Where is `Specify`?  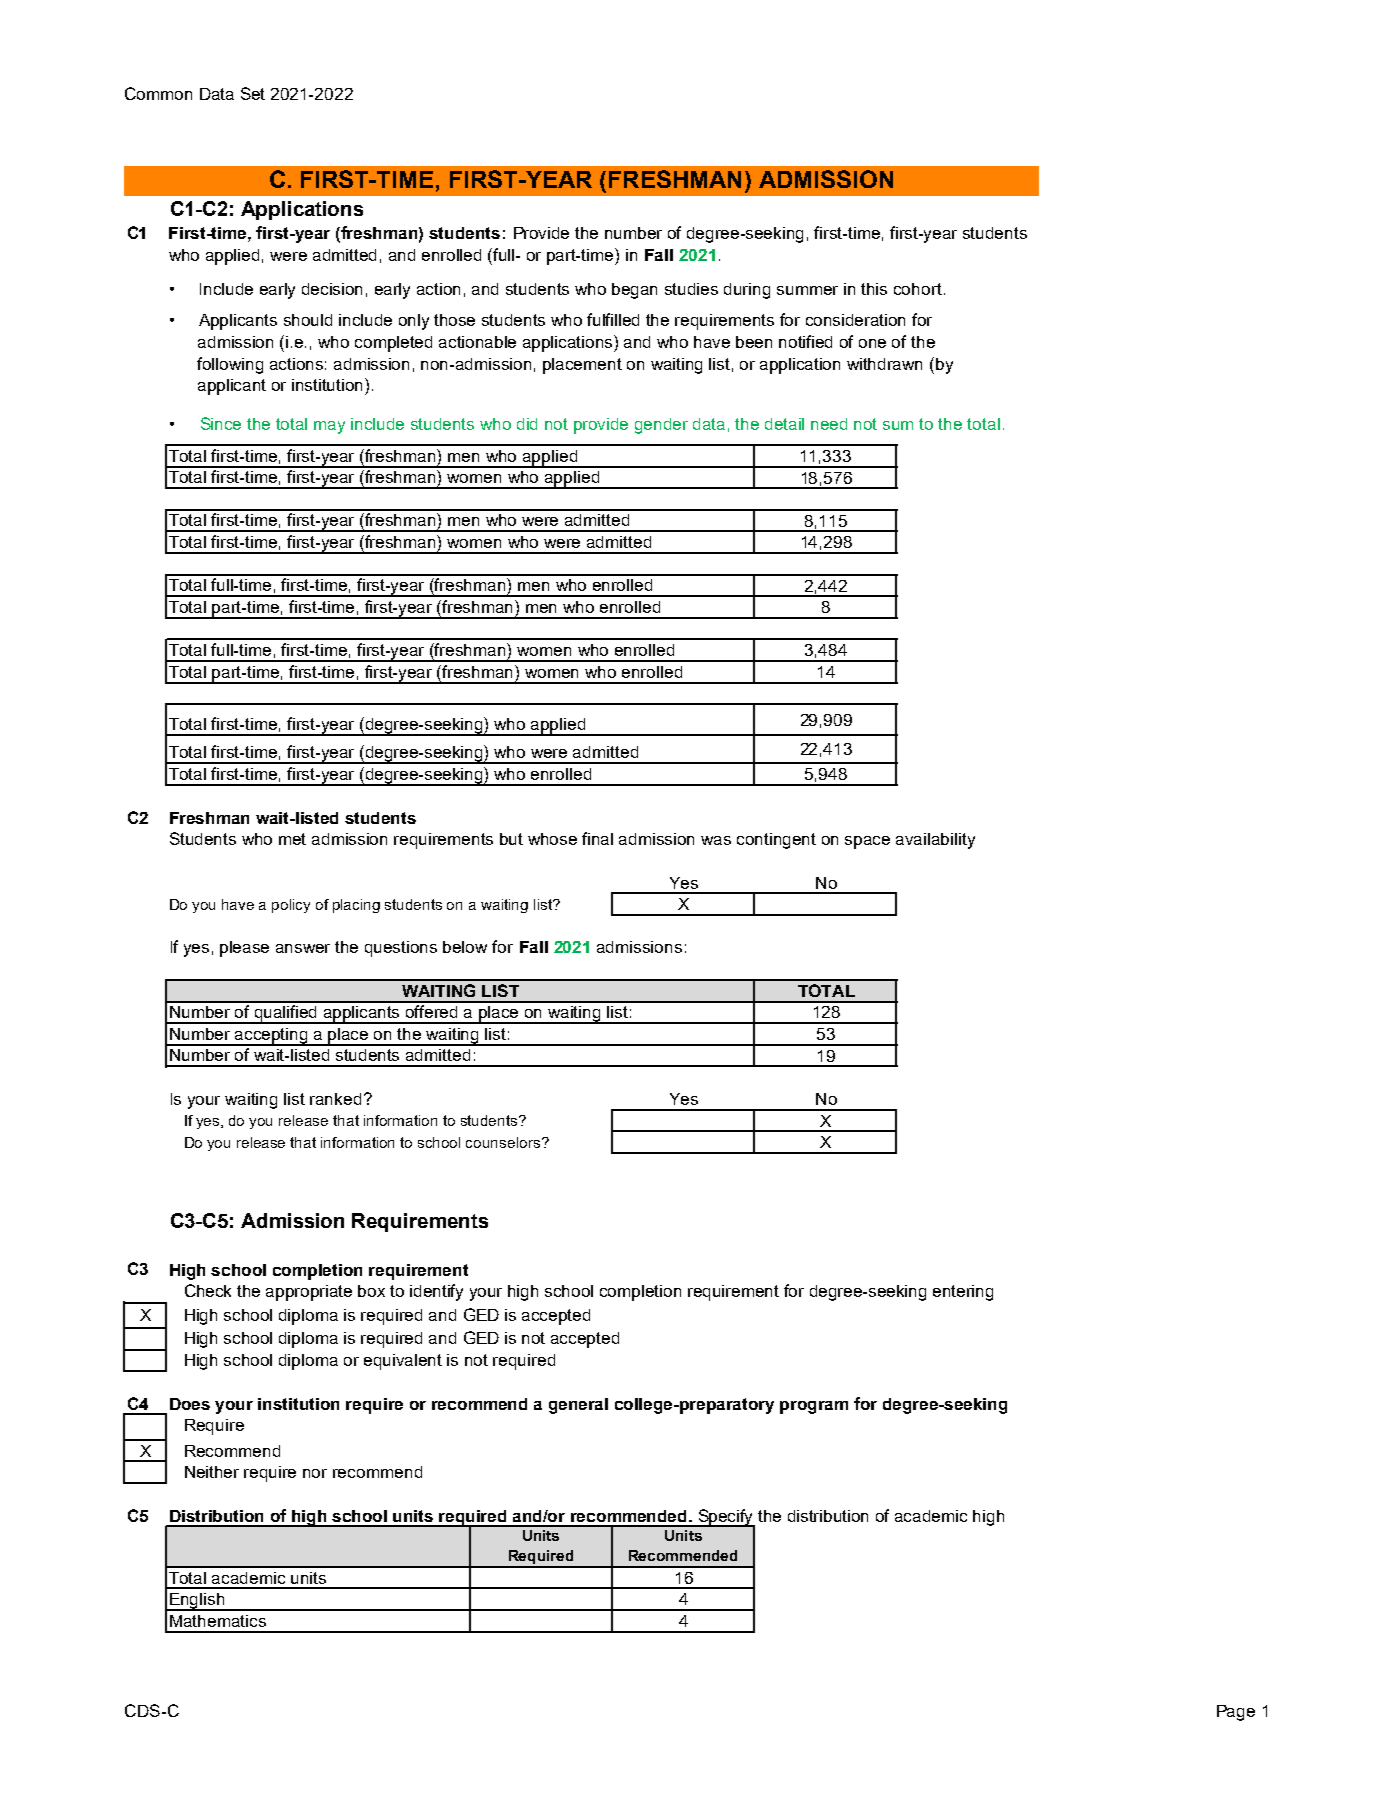 Specify is located at coordinates (725, 1518).
